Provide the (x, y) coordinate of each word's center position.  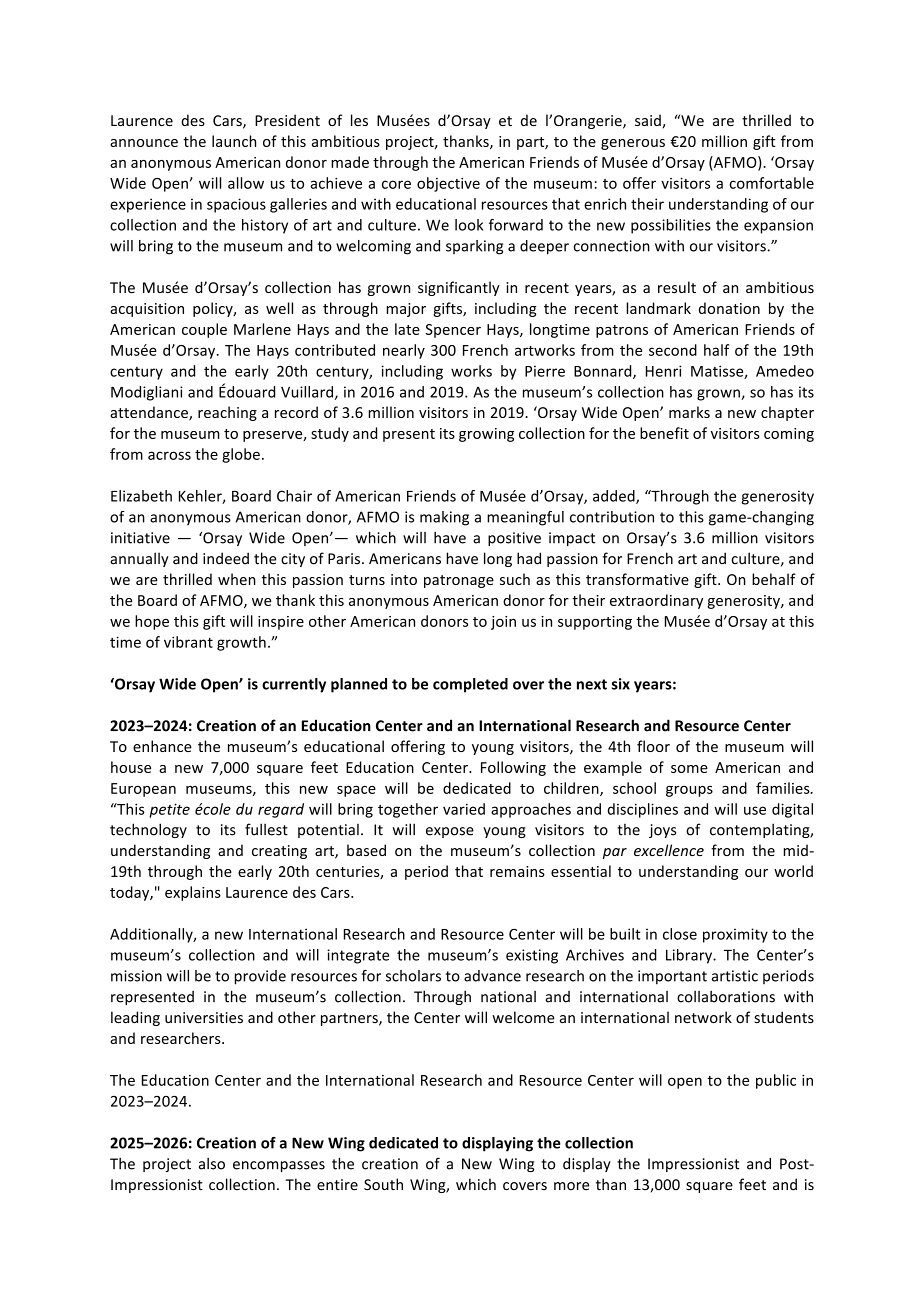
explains (193, 893)
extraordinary (656, 601)
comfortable (771, 183)
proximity (735, 935)
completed (470, 685)
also (212, 1164)
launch (234, 141)
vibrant (188, 642)
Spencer (453, 331)
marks (689, 412)
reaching (227, 413)
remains (517, 871)
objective (448, 184)
